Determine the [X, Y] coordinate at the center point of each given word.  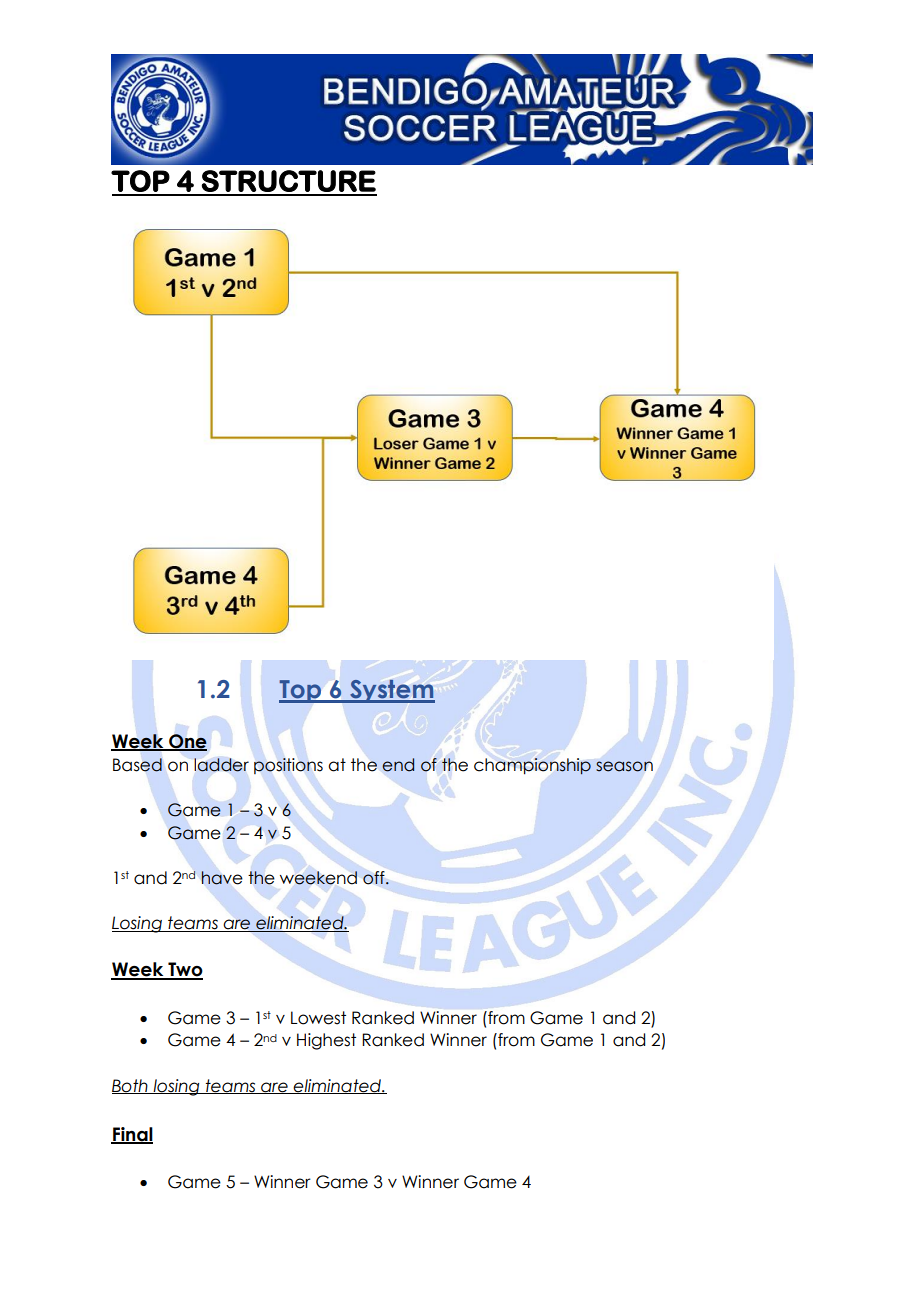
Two [184, 970]
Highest [326, 1041]
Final [132, 1135]
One [187, 742]
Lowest [318, 1018]
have [222, 878]
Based [137, 765]
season [624, 766]
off [375, 878]
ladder [221, 765]
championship [532, 766]
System [391, 691]
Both [131, 1086]
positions [288, 766]
